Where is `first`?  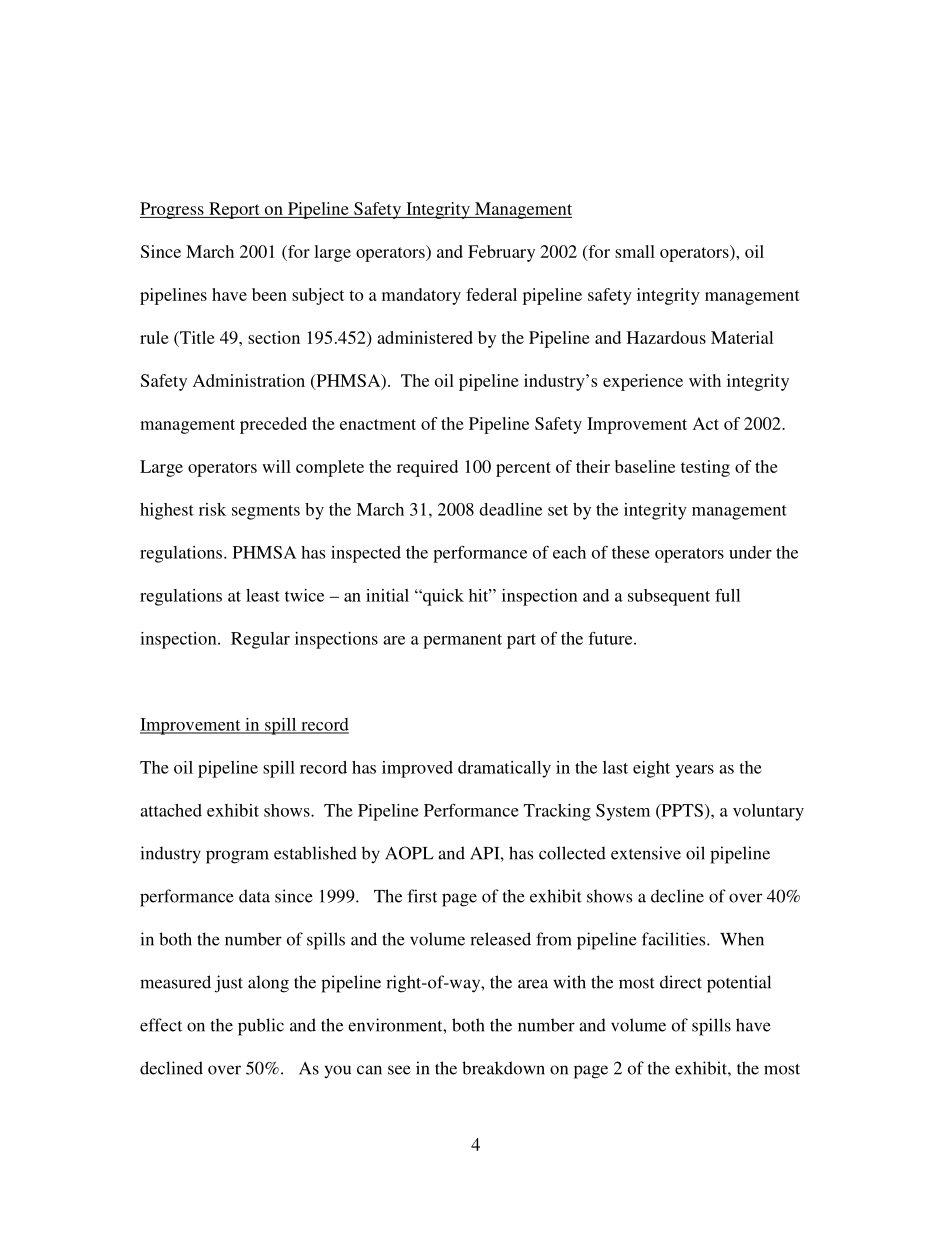
first is located at coordinates (422, 896).
